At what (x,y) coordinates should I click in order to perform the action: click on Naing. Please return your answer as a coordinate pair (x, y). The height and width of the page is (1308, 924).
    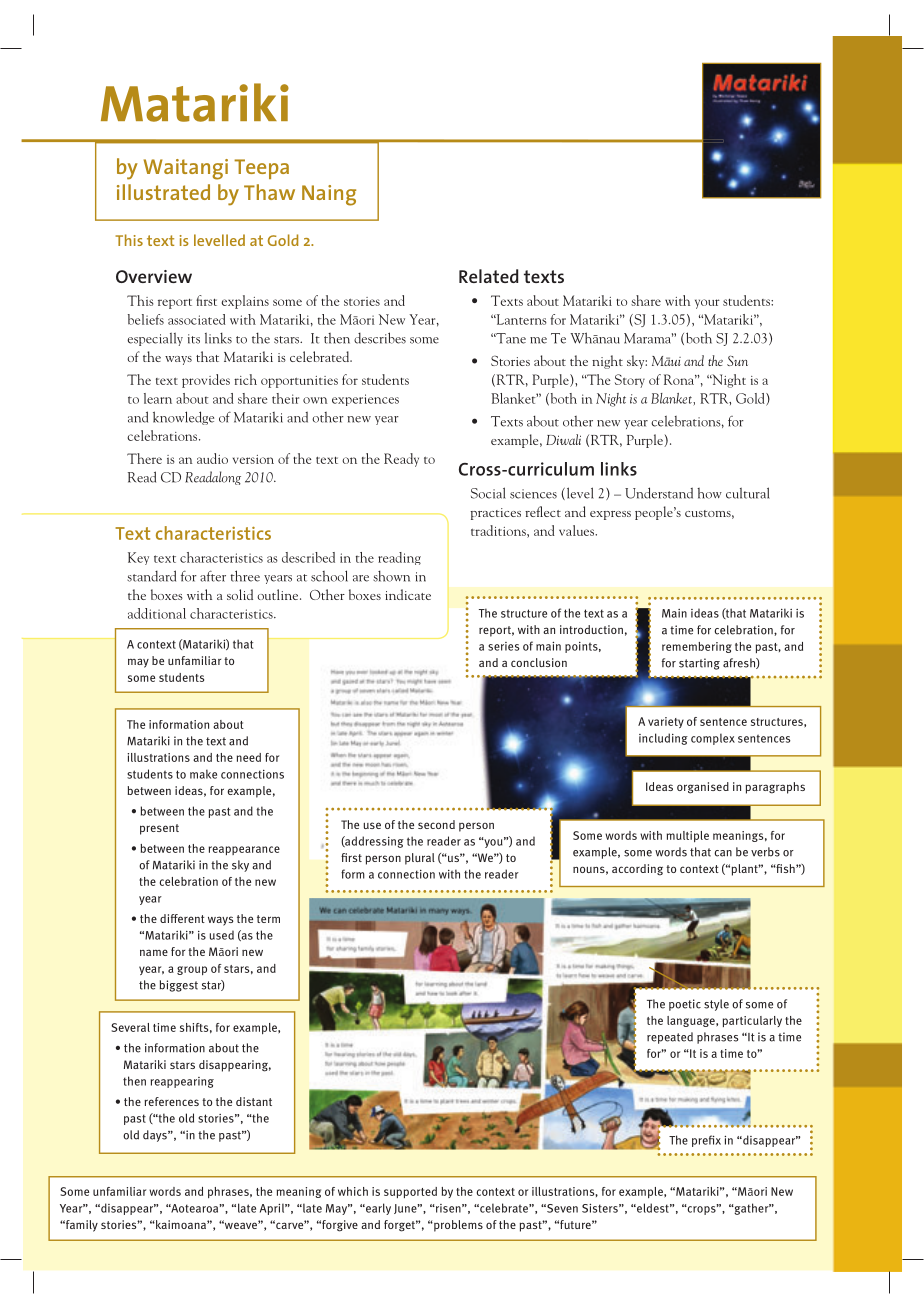
    Looking at the image, I should click on (329, 195).
